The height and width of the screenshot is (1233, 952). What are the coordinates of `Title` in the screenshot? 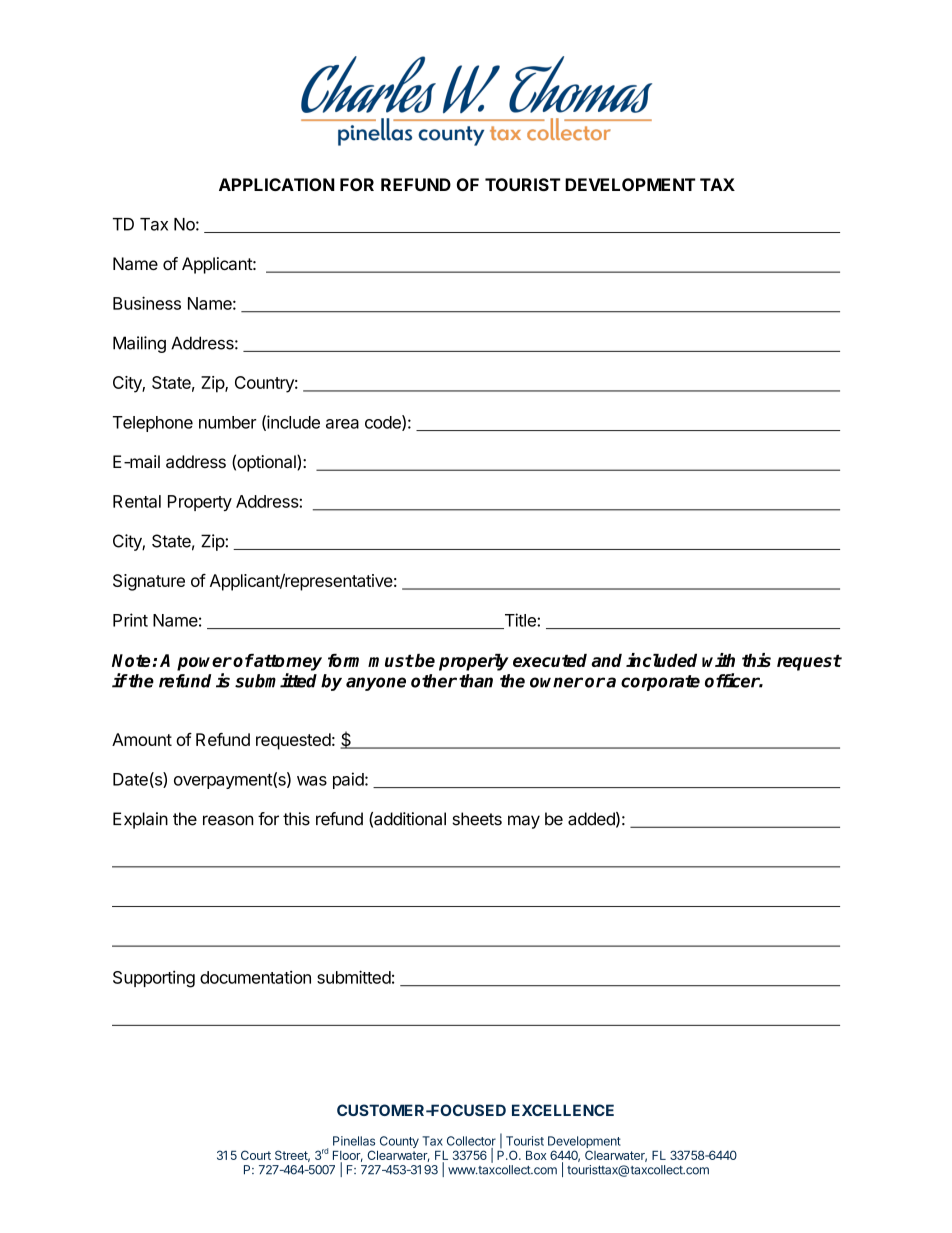 It's located at (520, 621).
